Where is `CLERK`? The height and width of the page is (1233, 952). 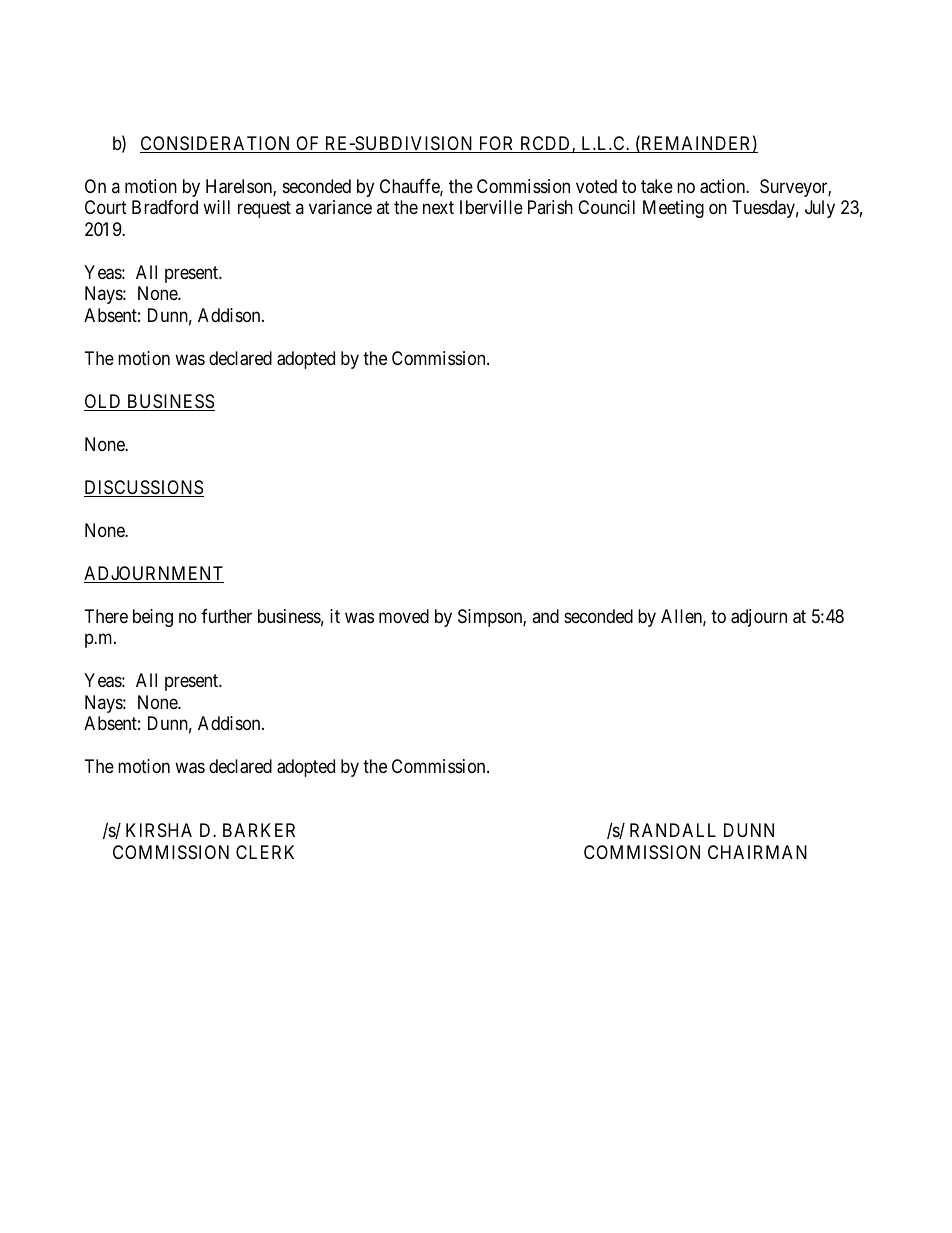
CLERK is located at coordinates (265, 852).
